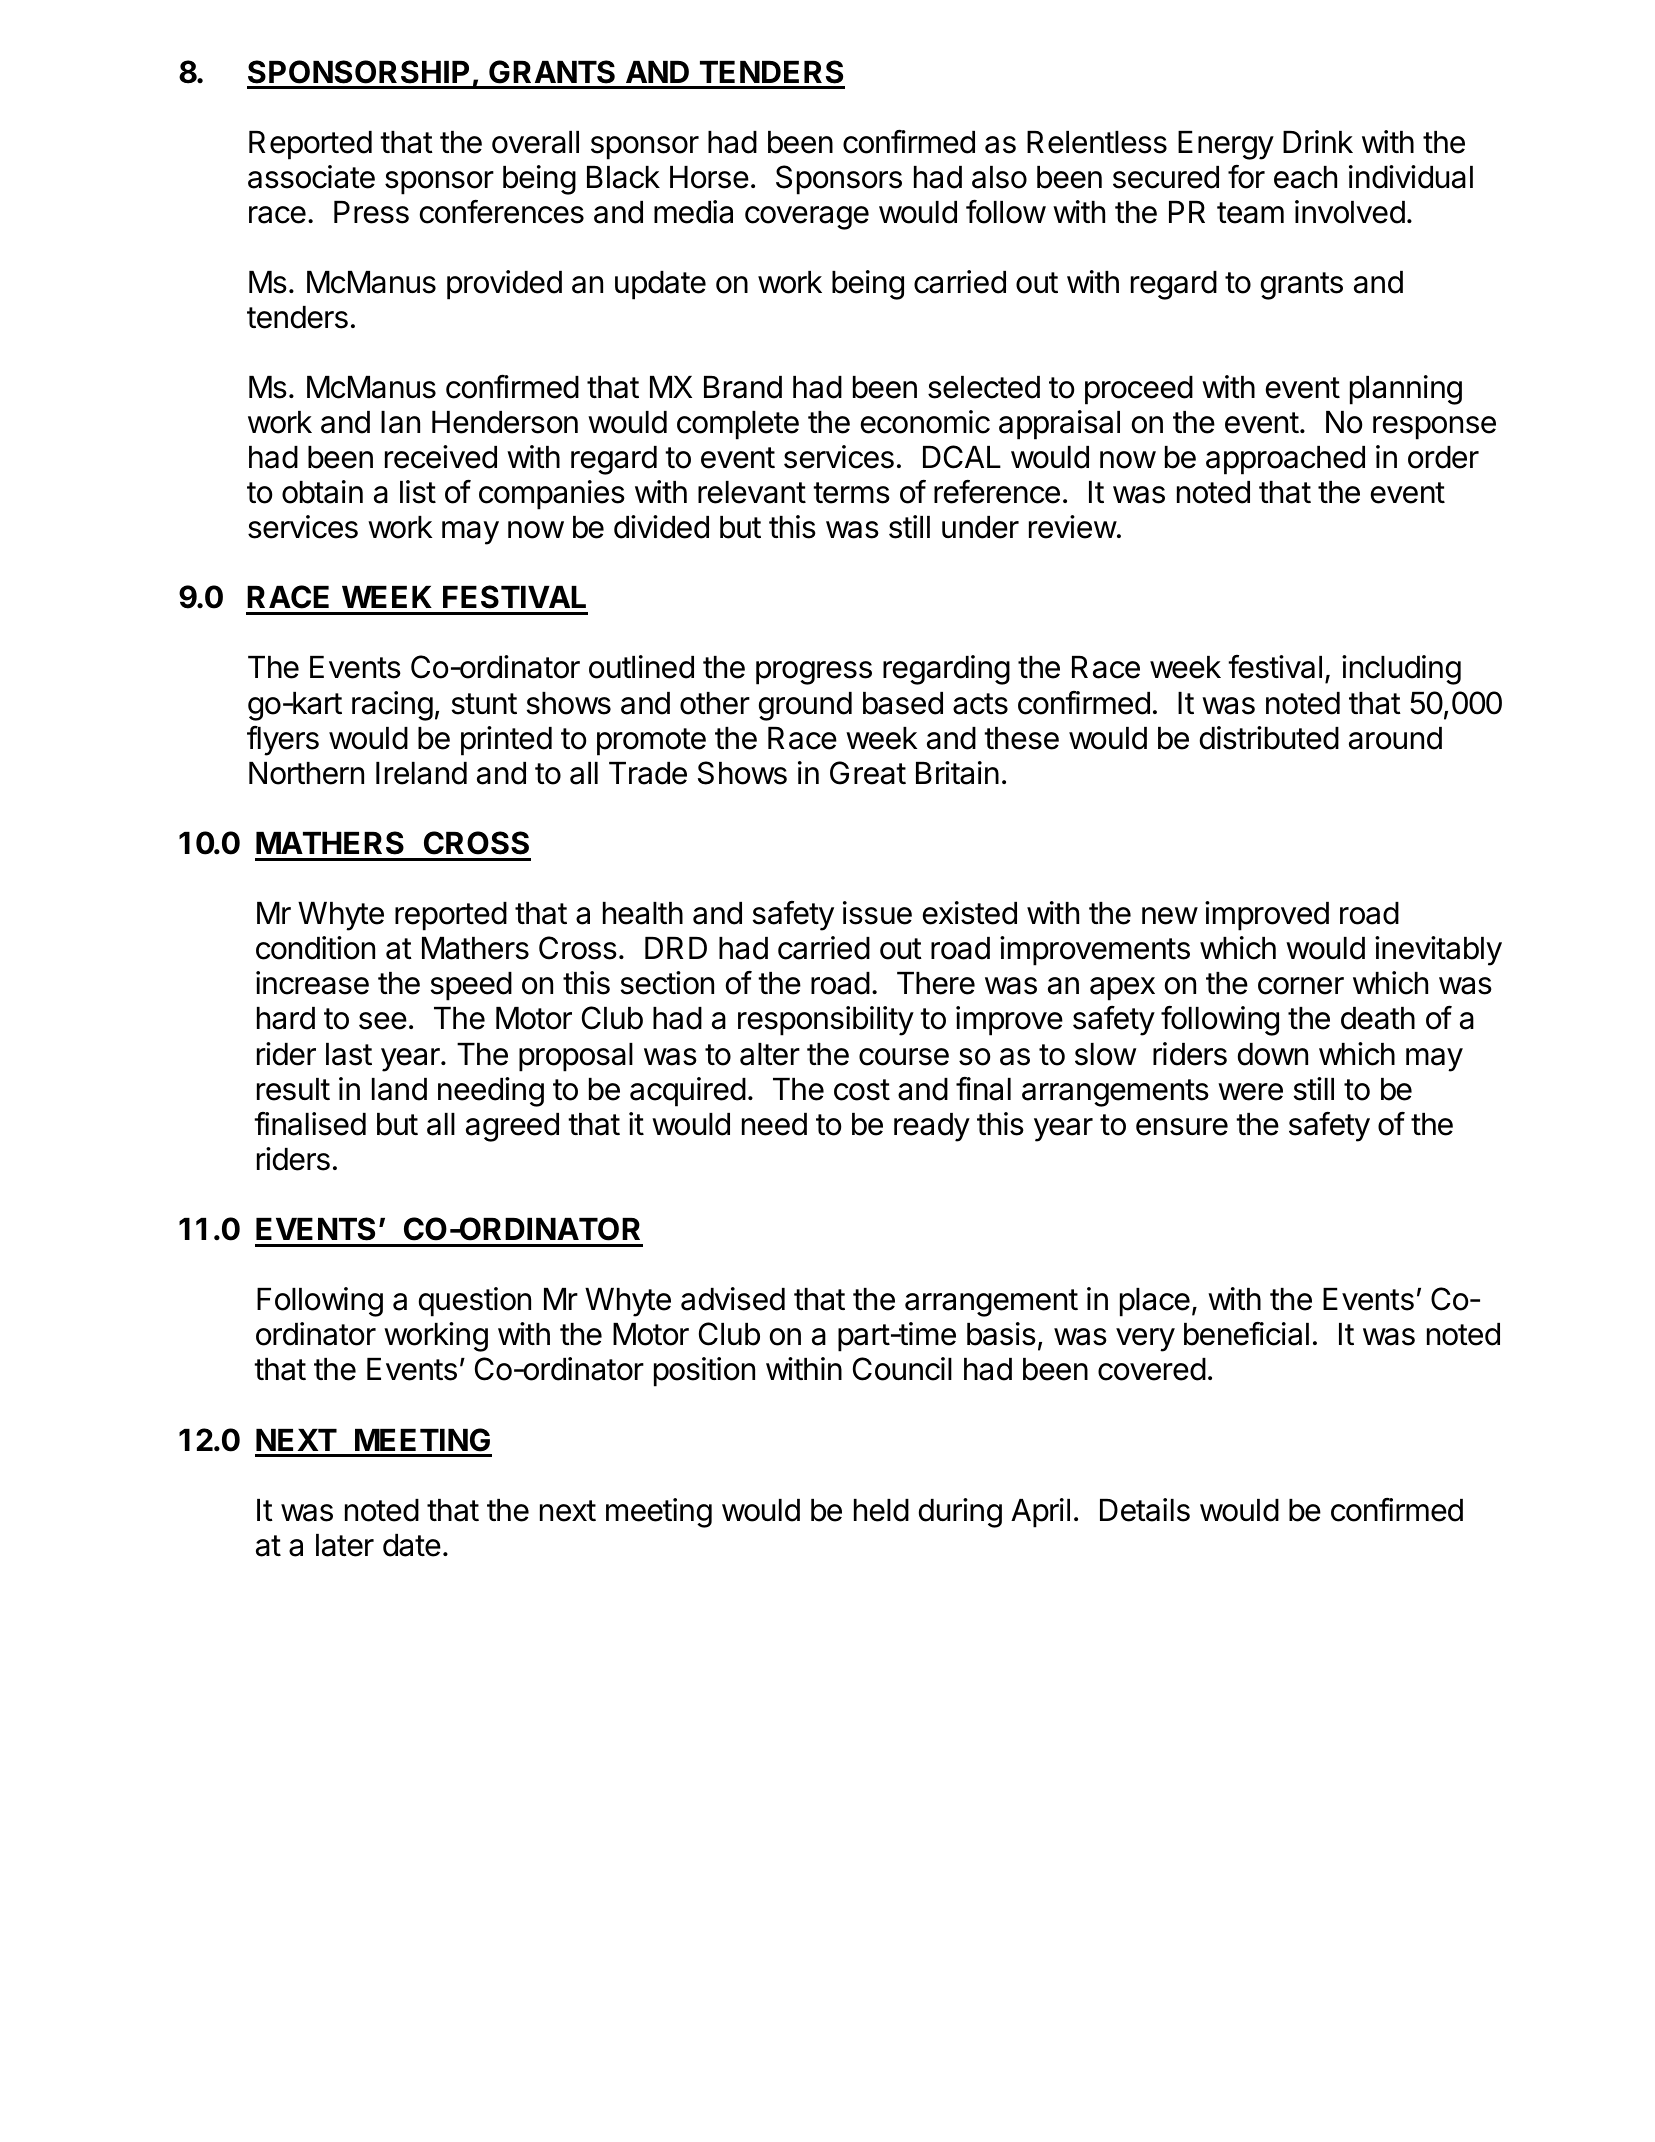  What do you see at coordinates (1269, 738) in the document?
I see `distributed` at bounding box center [1269, 738].
